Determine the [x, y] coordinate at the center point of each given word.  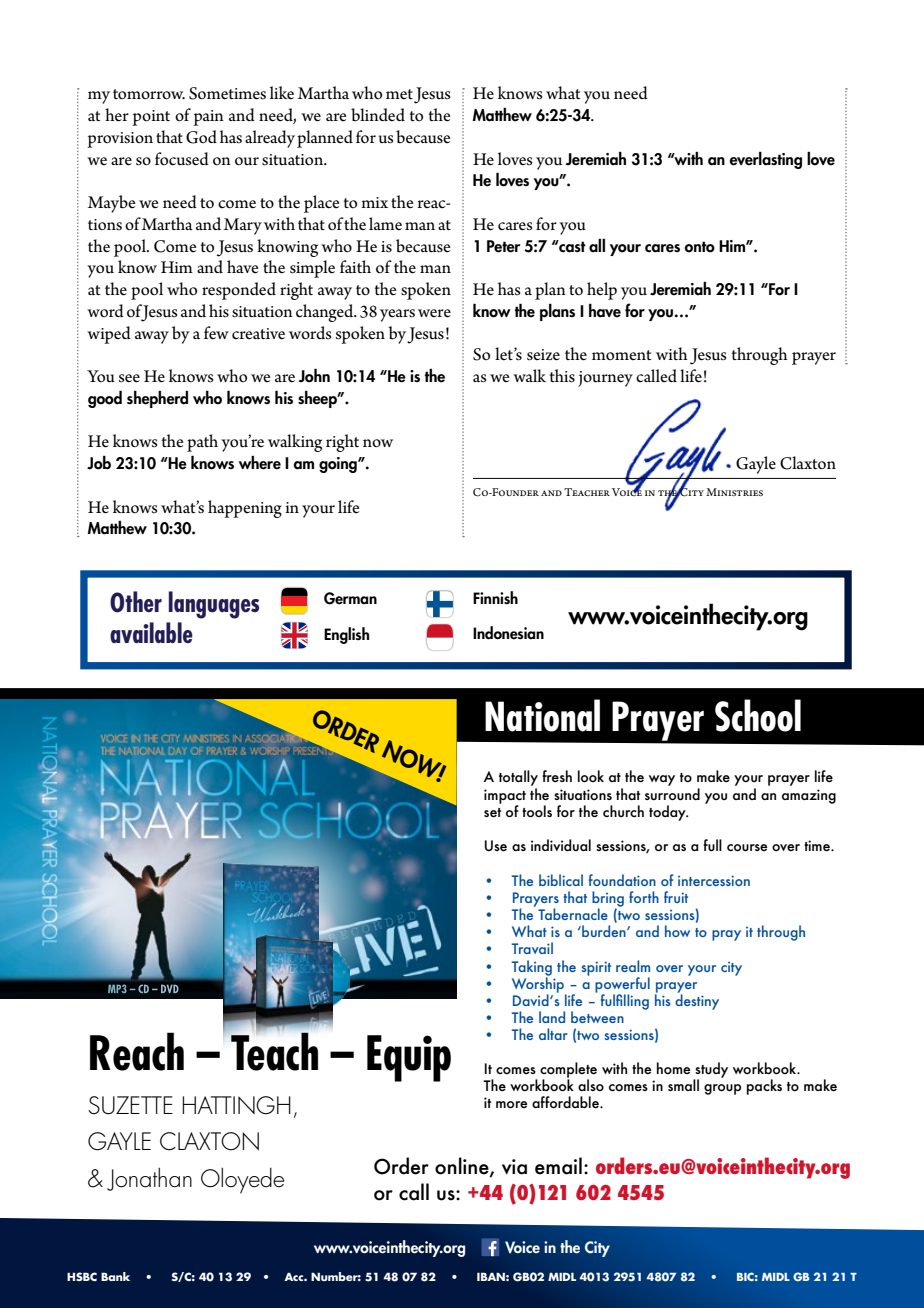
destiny [697, 1001]
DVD [170, 988]
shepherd [157, 399]
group [722, 1089]
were [434, 313]
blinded [378, 115]
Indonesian [508, 633]
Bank [115, 1276]
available [151, 632]
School [758, 715]
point [151, 118]
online [463, 1167]
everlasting [765, 160]
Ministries [734, 492]
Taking [532, 969]
